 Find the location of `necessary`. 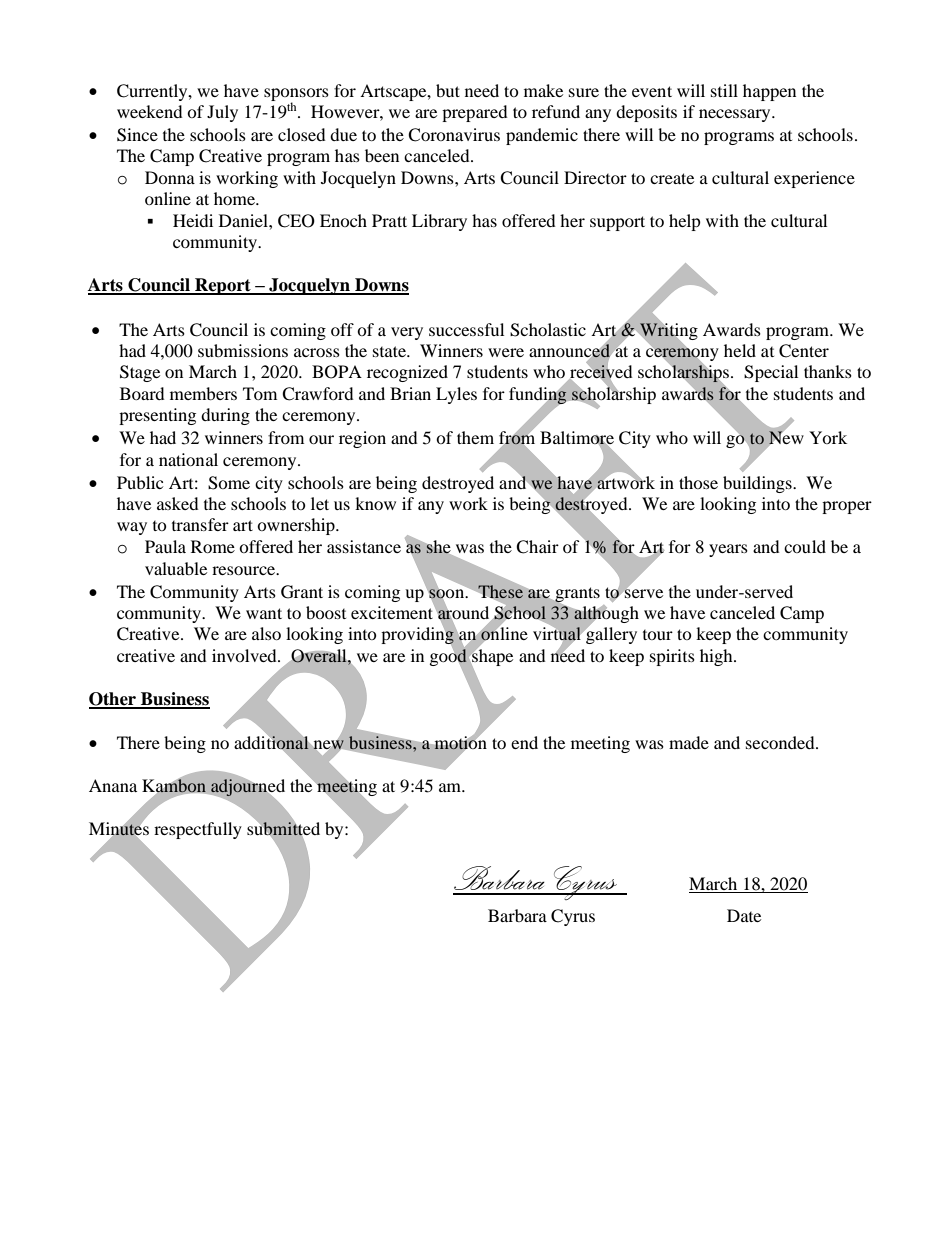

necessary is located at coordinates (736, 115).
